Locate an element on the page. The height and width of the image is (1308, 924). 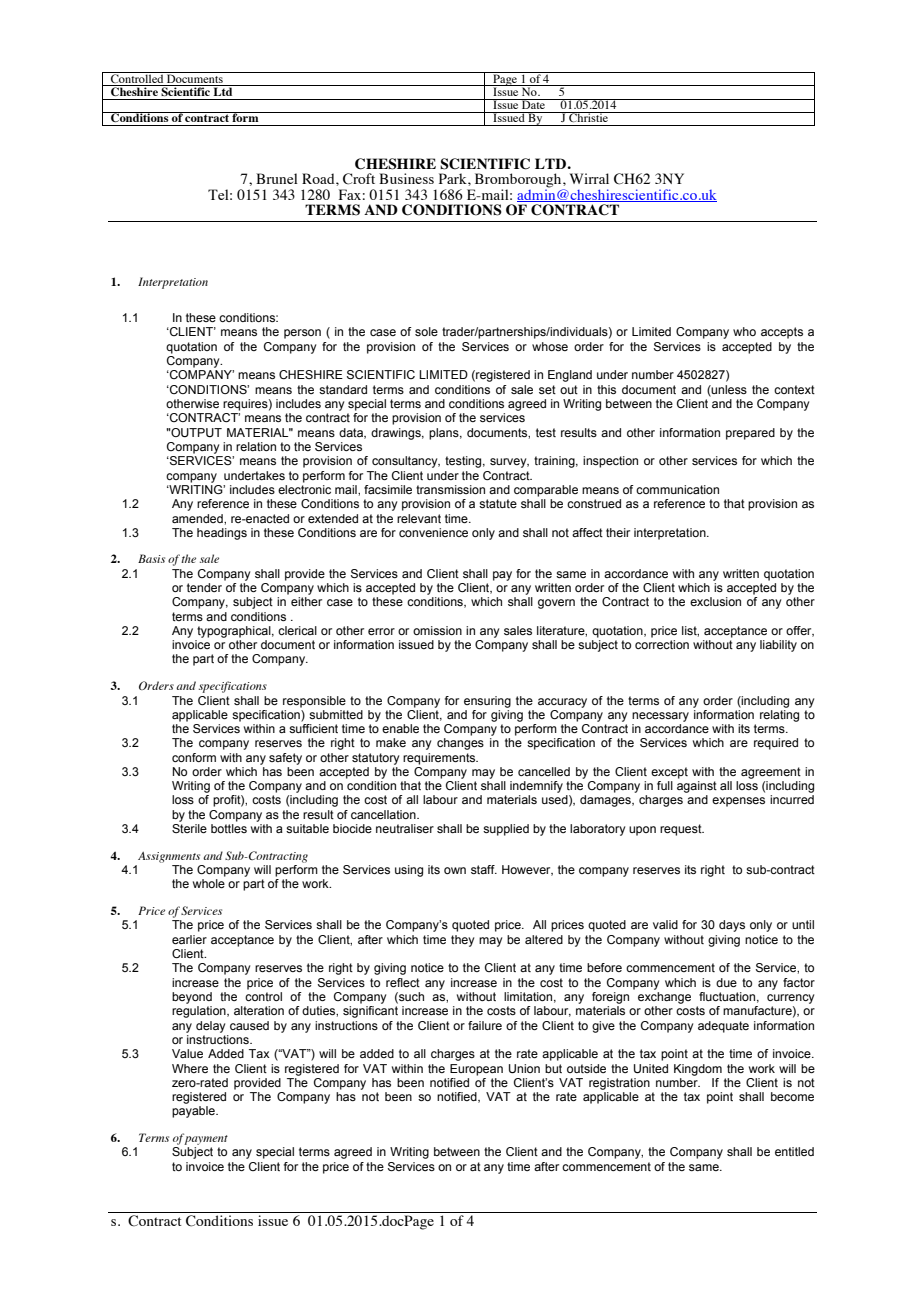
payment is located at coordinates (206, 1140).
